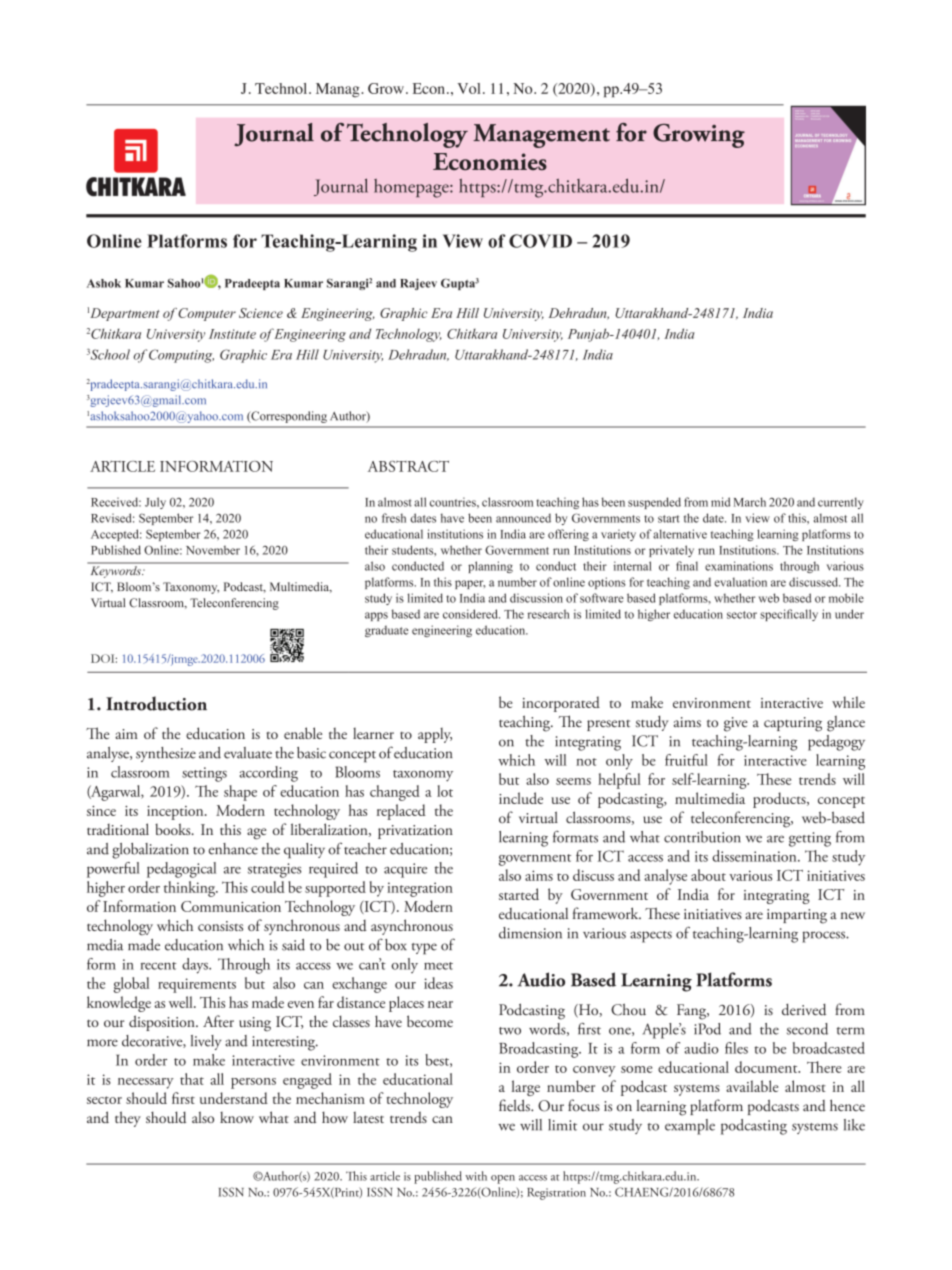 The width and height of the image is (952, 1270). I want to click on example, so click(690, 1127).
